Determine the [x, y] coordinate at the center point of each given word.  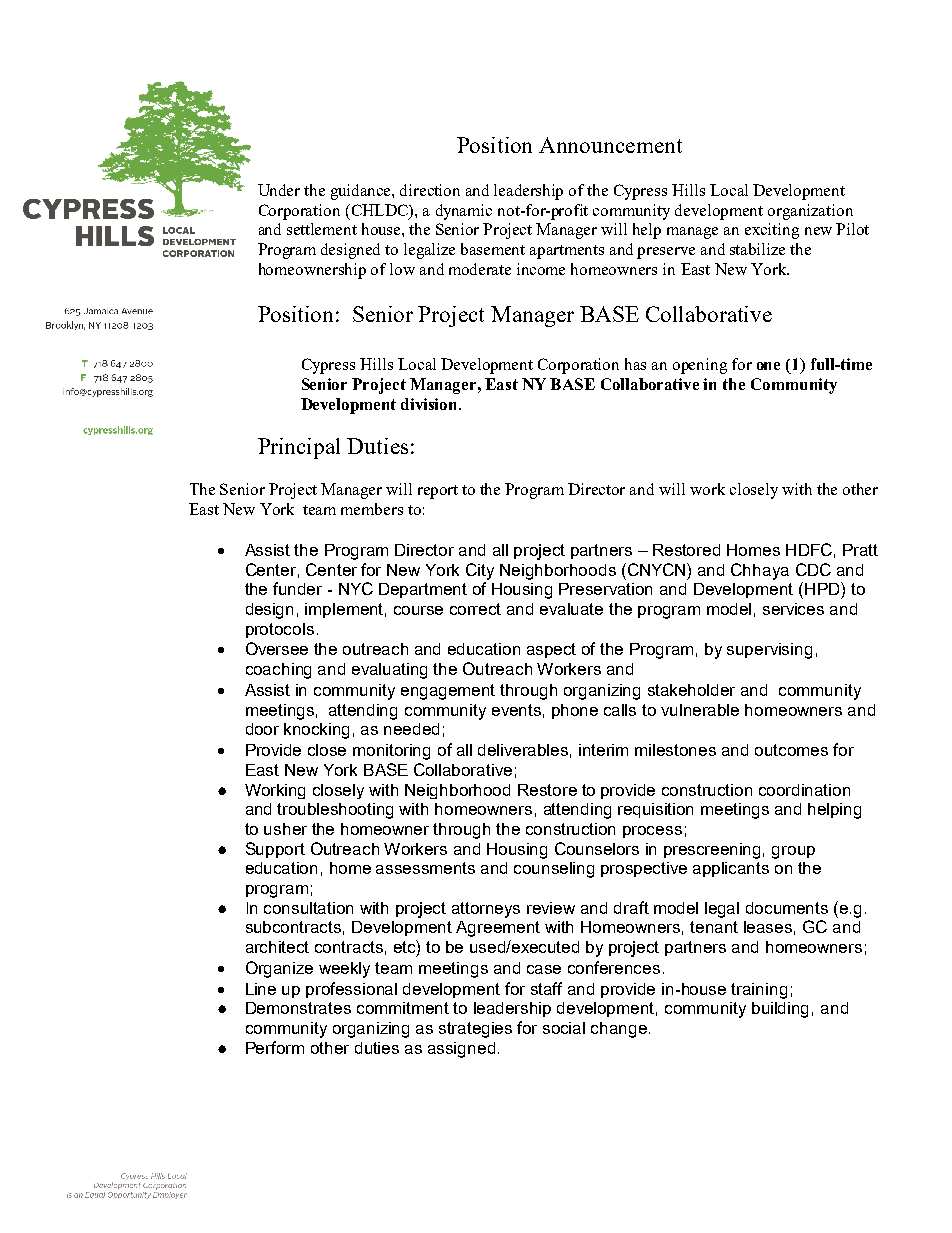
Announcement [610, 145]
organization [810, 212]
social [564, 1028]
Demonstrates [298, 1008]
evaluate [571, 609]
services [793, 609]
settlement [322, 229]
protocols [280, 630]
